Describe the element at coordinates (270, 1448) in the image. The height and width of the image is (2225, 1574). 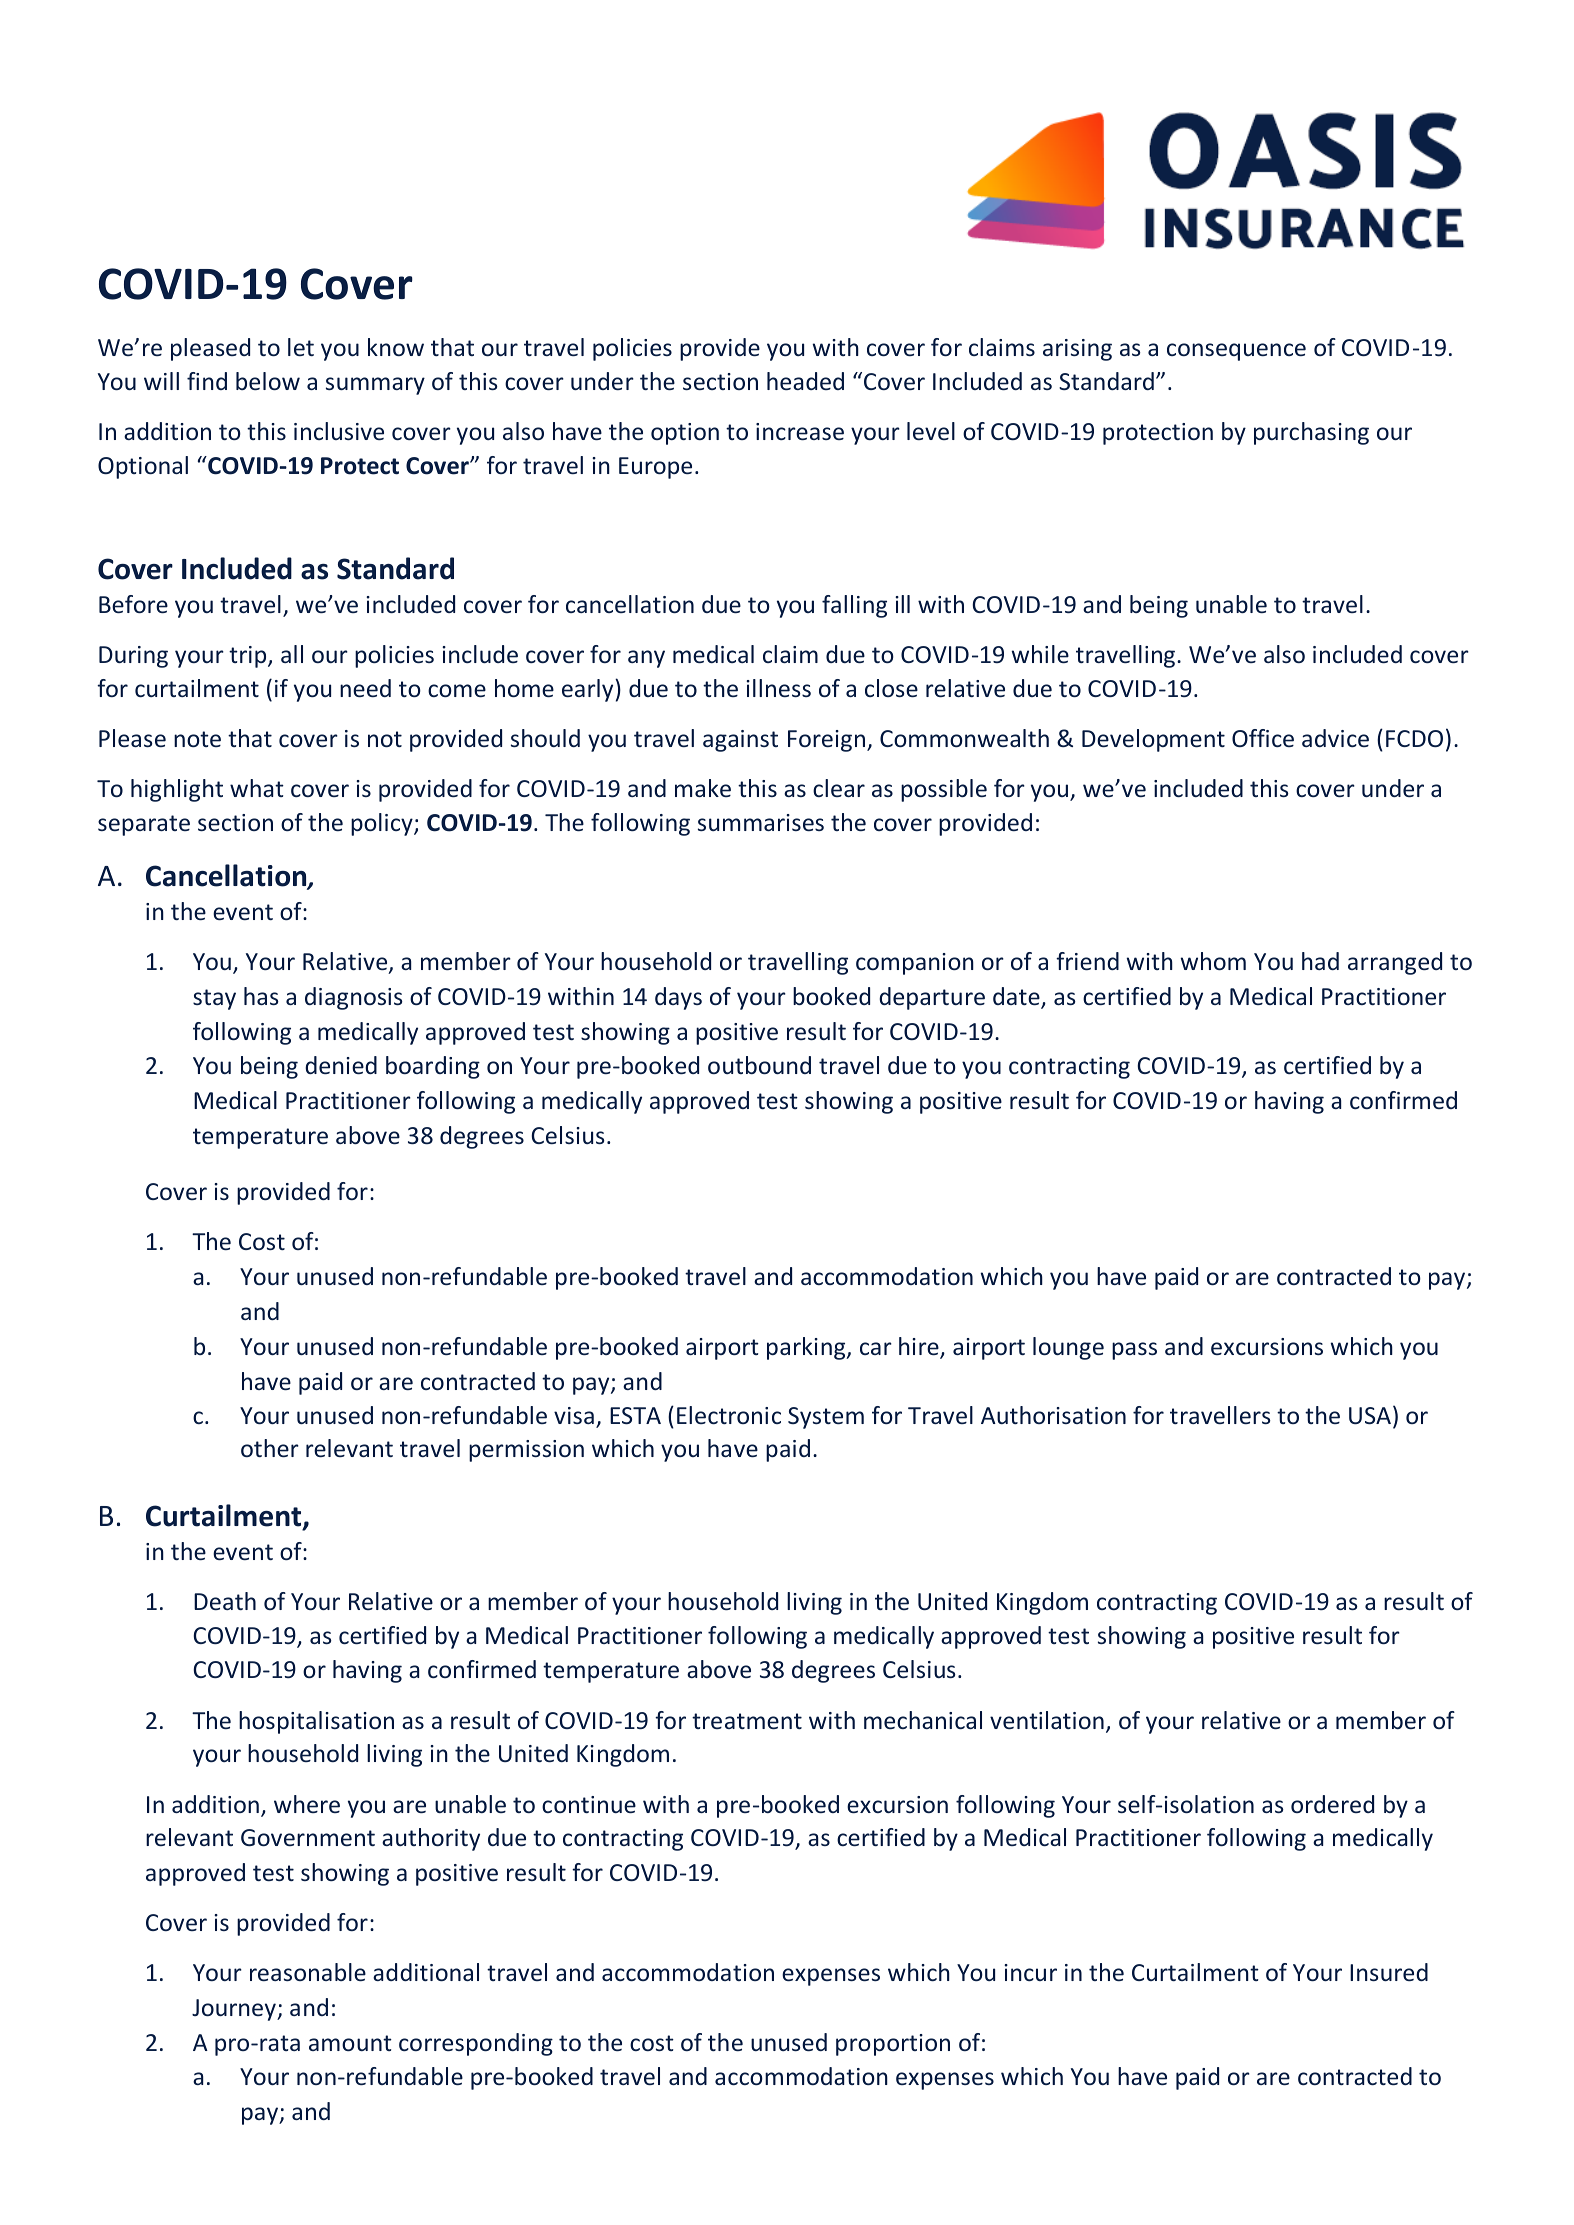
I see `other` at that location.
